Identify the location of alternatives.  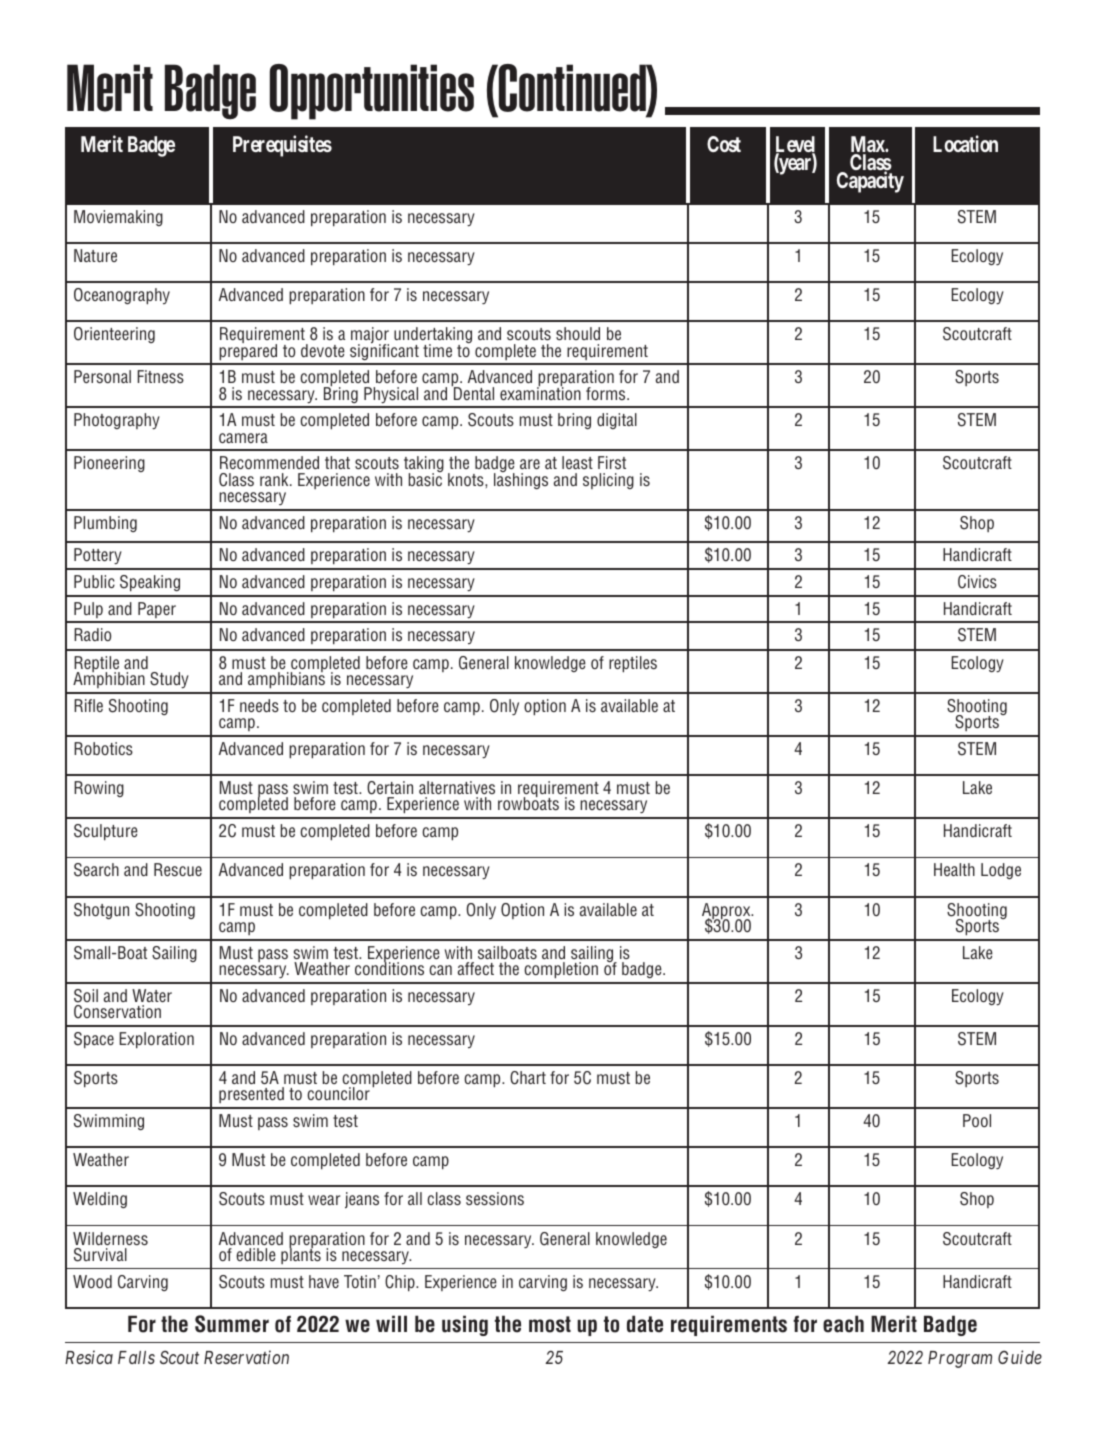
(457, 787).
